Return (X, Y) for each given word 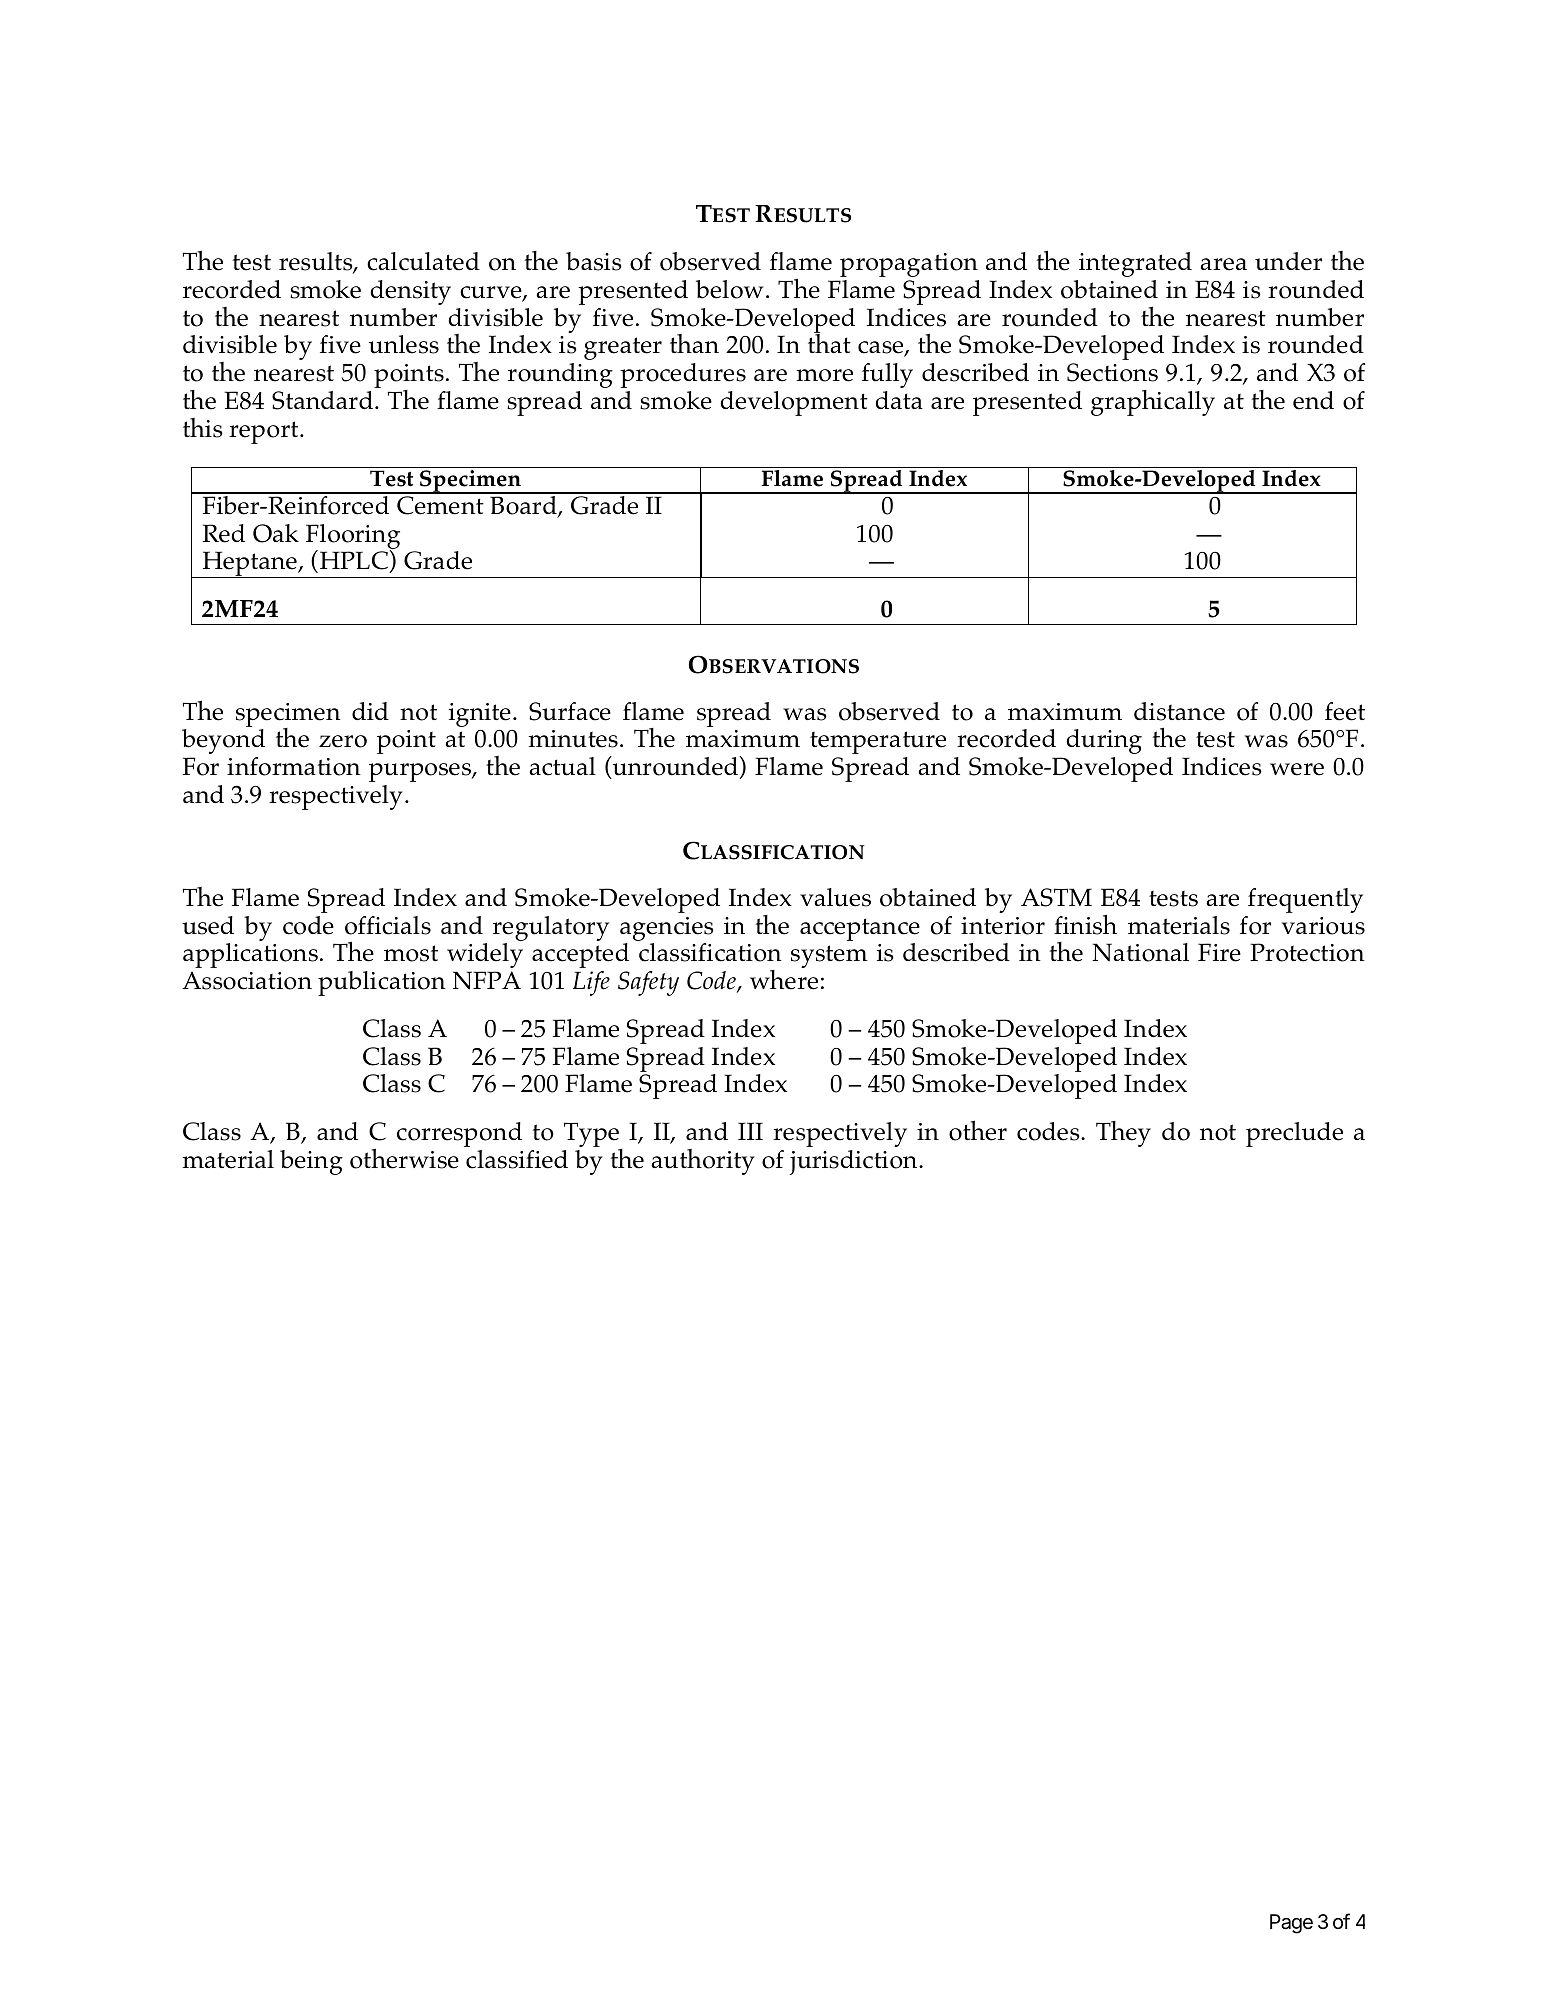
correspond (459, 1134)
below (729, 289)
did (370, 711)
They (1123, 1134)
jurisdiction (854, 1162)
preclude (1294, 1134)
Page (1291, 1924)
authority (703, 1162)
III (750, 1131)
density (410, 292)
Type (592, 1136)
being (311, 1162)
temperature (878, 742)
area (1223, 264)
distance (1179, 711)
